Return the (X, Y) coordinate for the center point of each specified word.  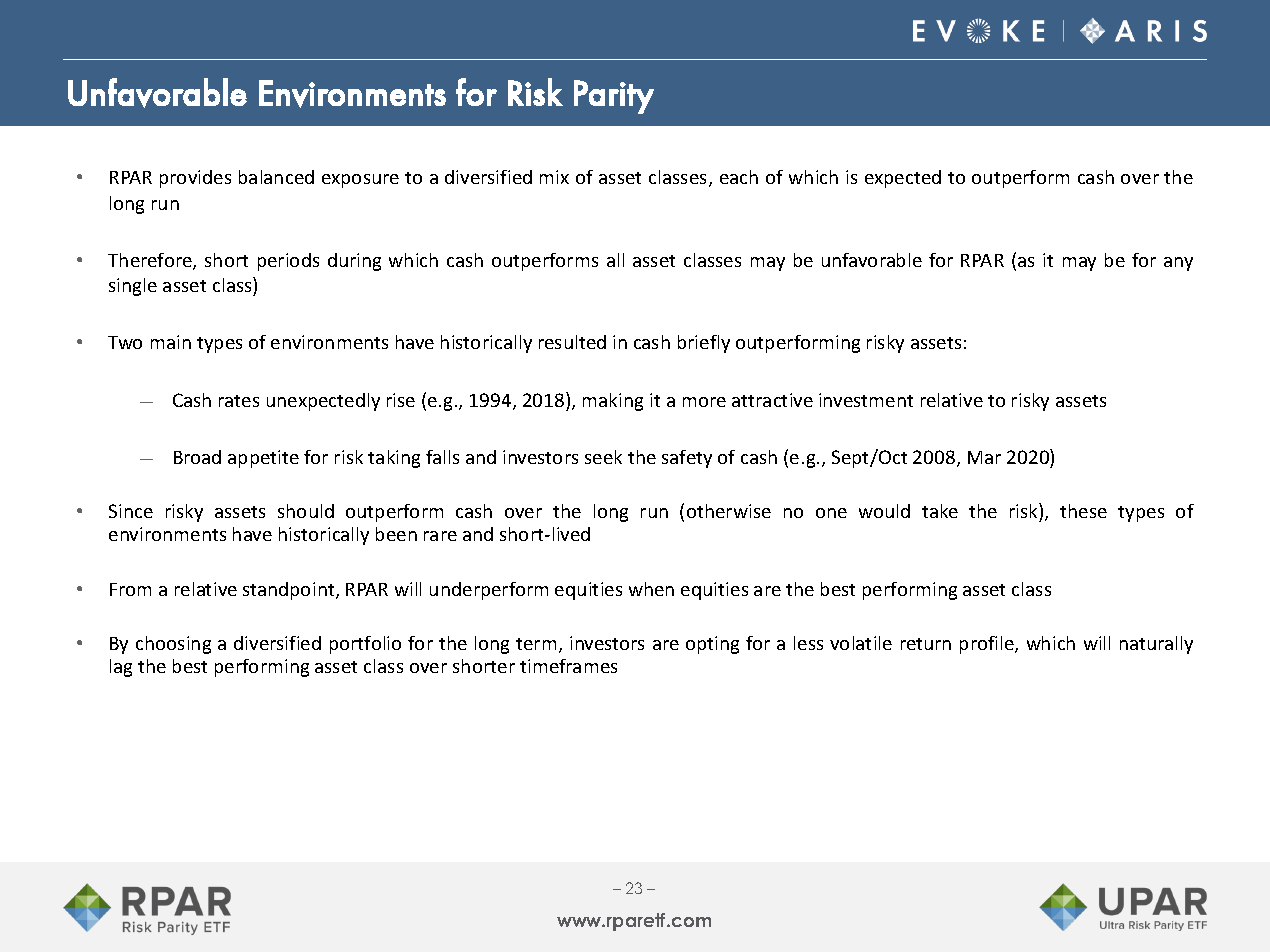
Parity (614, 97)
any (1178, 264)
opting (712, 645)
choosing (173, 645)
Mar (984, 457)
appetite (263, 459)
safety (687, 459)
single (133, 287)
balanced (276, 177)
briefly (704, 344)
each (739, 177)
